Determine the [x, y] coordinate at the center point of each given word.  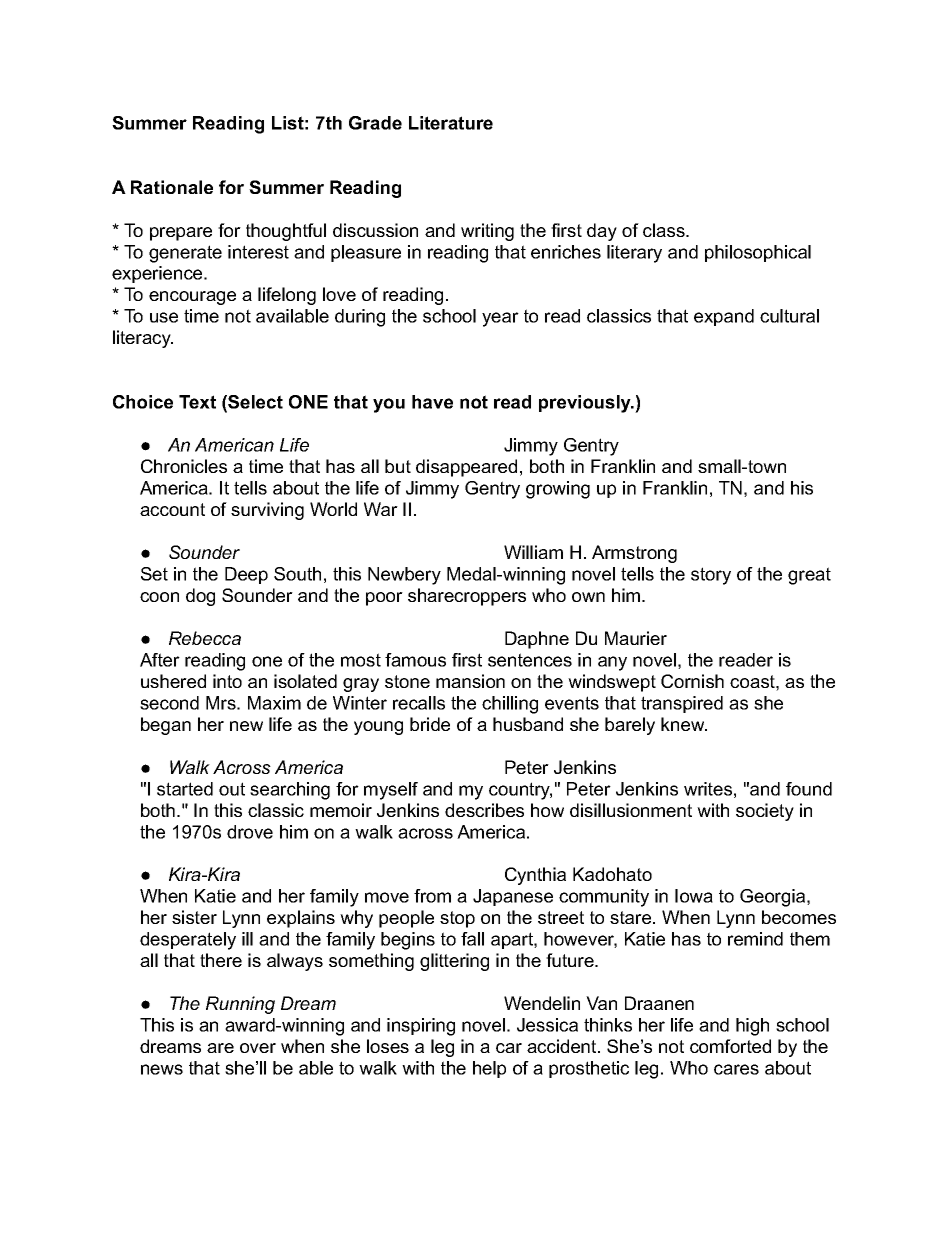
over [258, 1048]
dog [200, 597]
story [711, 576]
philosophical [758, 253]
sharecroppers [467, 597]
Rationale [172, 187]
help [489, 1069]
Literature [451, 123]
